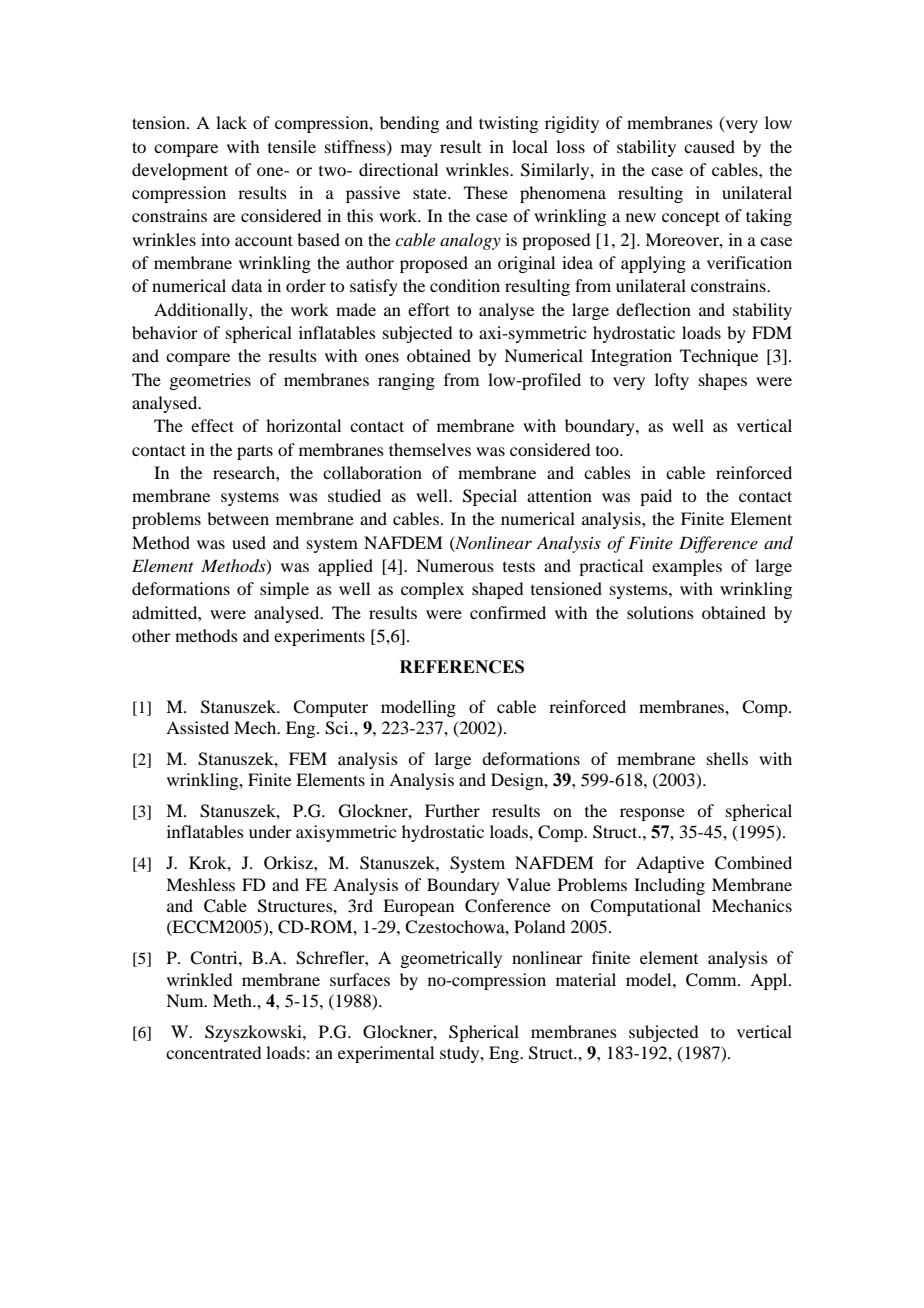 This screenshot has height=1308, width=924. Describe the element at coordinates (452, 810) in the screenshot. I see `Further` at that location.
